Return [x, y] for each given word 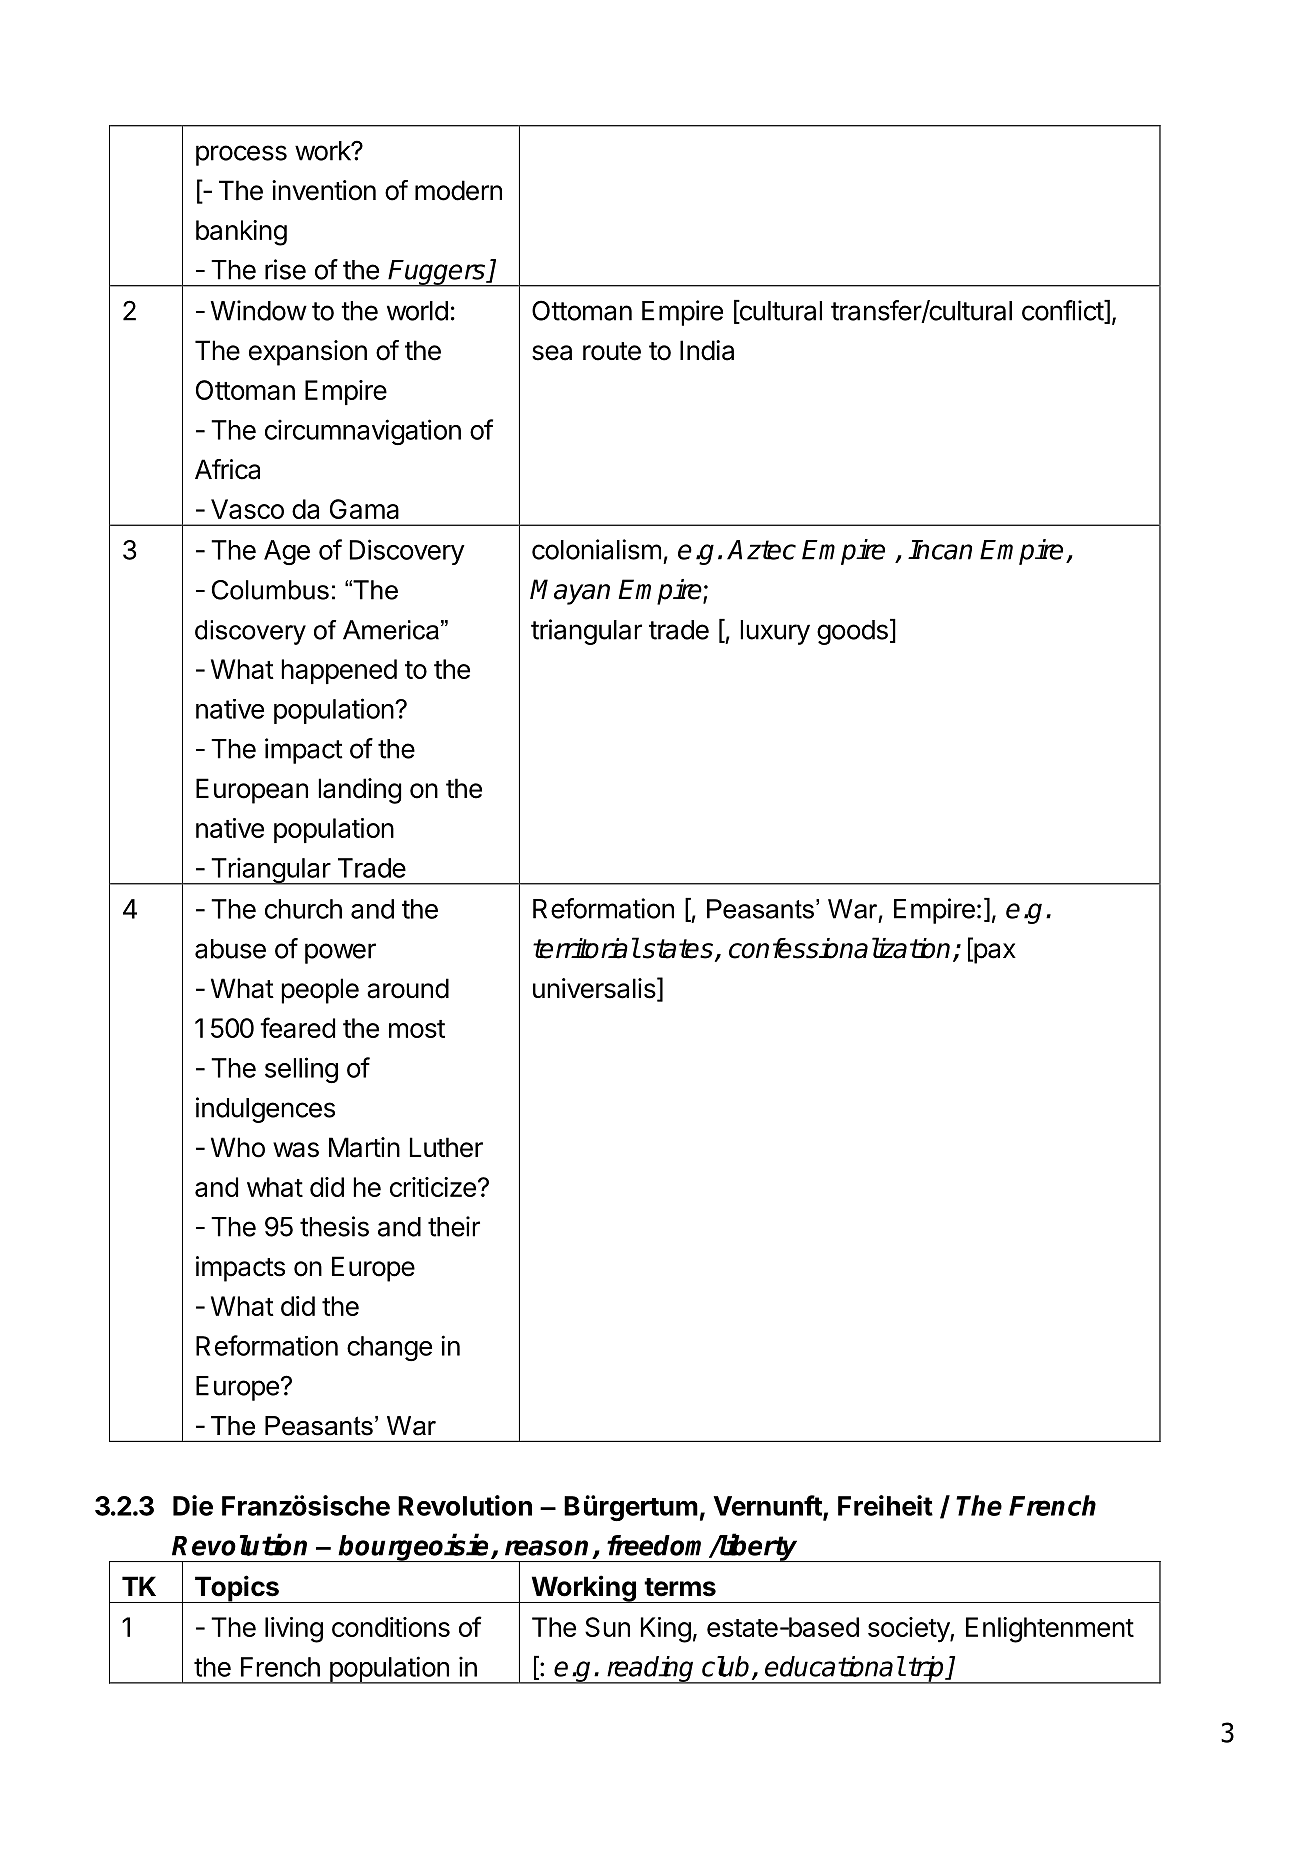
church [303, 909]
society [909, 1630]
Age [287, 552]
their [454, 1226]
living [294, 1630]
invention [324, 190]
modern [458, 190]
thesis [334, 1226]
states [678, 949]
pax [994, 953]
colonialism [596, 549]
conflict [1063, 311]
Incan [940, 550]
